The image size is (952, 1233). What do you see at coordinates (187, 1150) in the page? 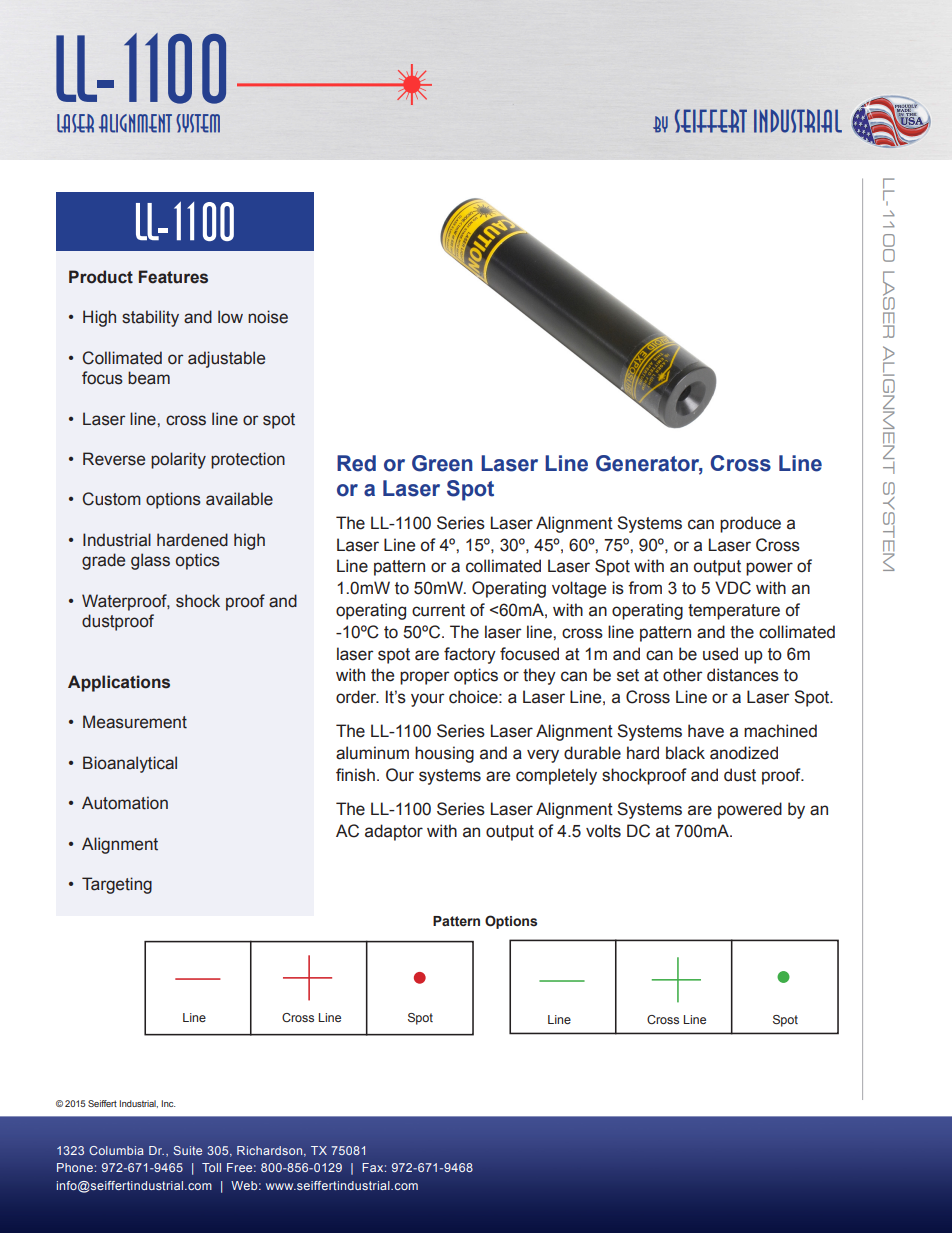
I see `Suite` at bounding box center [187, 1150].
